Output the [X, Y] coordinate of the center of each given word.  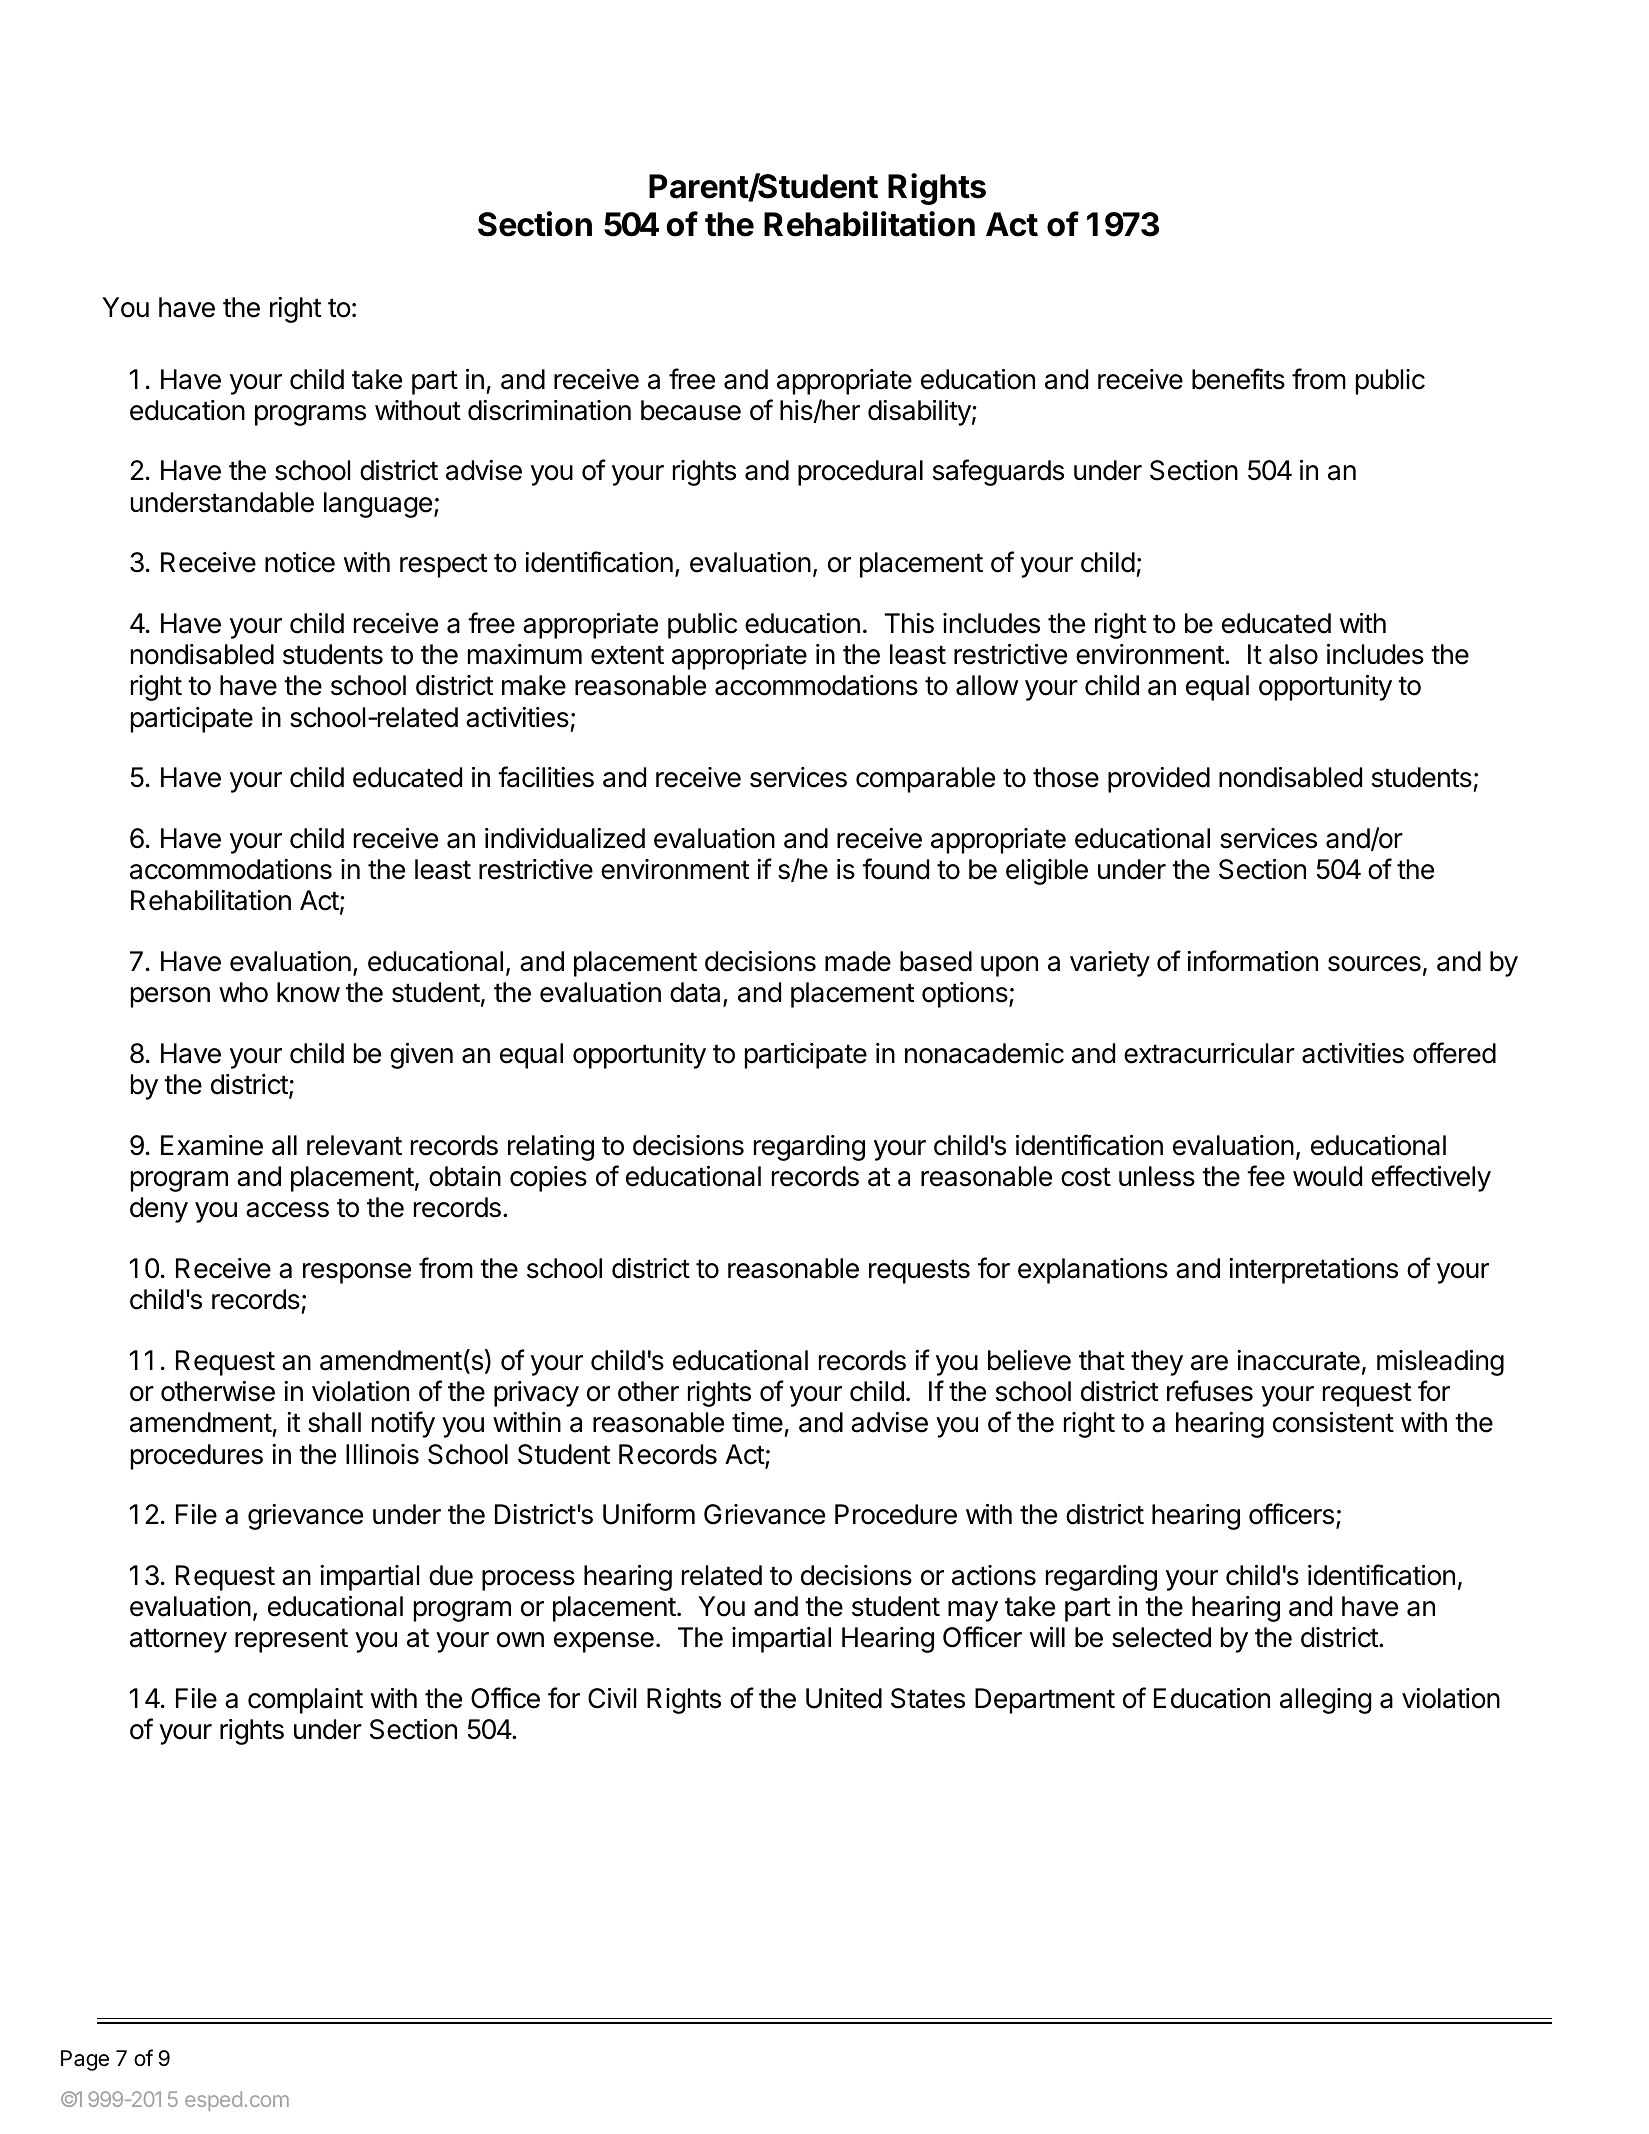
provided [1159, 780]
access [287, 1210]
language [378, 505]
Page [85, 2060]
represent [291, 1640]
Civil [612, 1698]
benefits [1238, 379]
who [243, 992]
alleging [1325, 1701]
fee [1266, 1176]
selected [1161, 1637]
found [895, 869]
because [691, 410]
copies [548, 1179]
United [844, 1698]
